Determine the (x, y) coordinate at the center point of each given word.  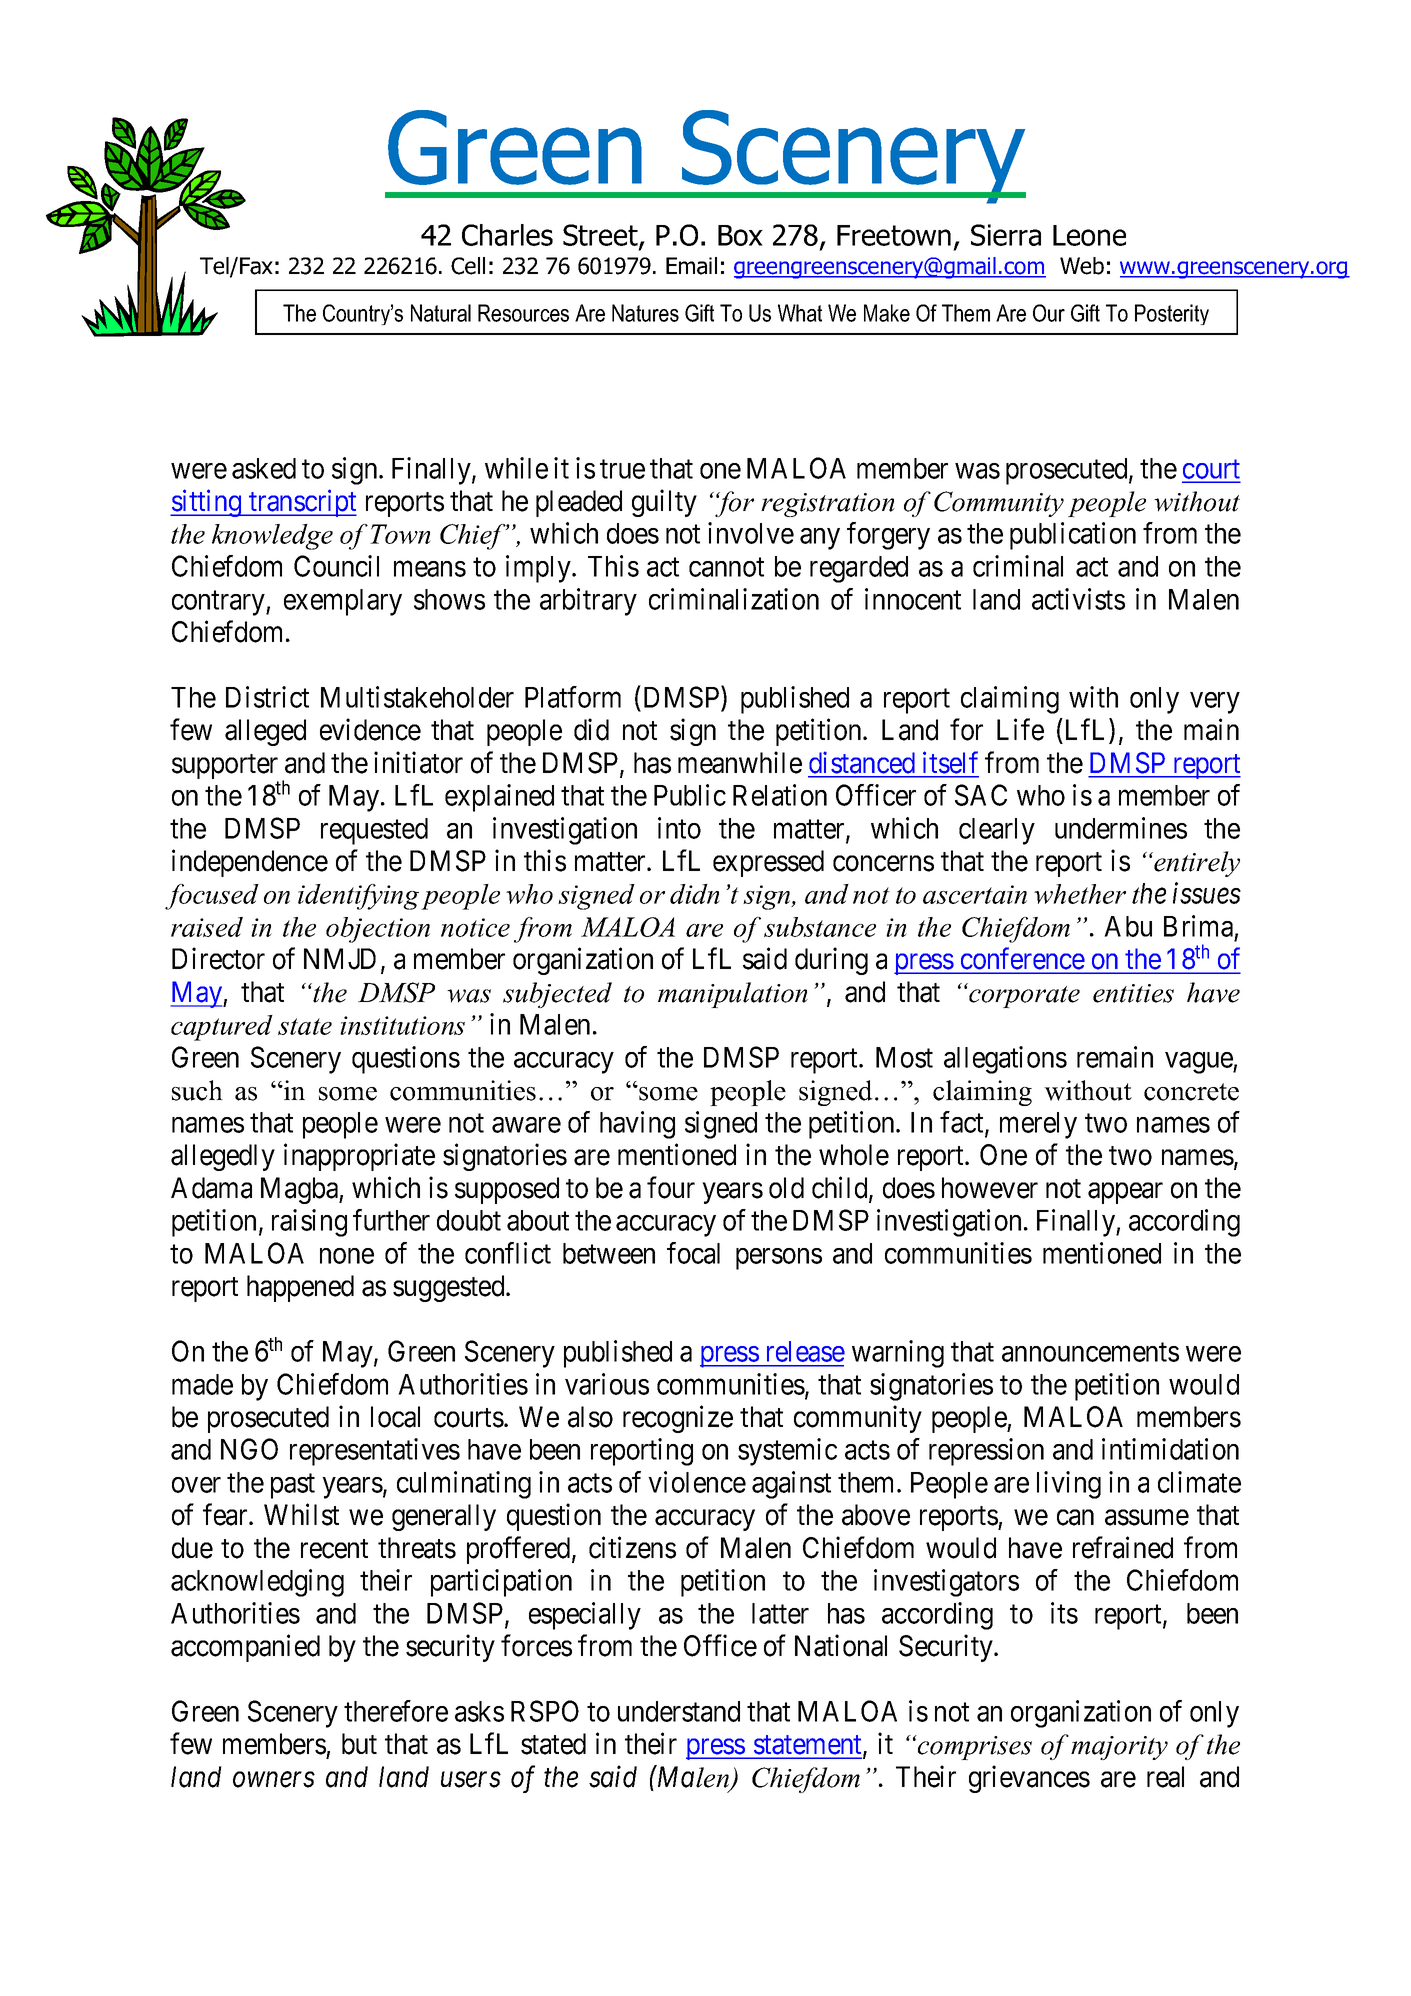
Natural (441, 313)
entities (1133, 993)
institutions (402, 1025)
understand (679, 1711)
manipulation (733, 995)
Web (1082, 266)
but (359, 1744)
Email (691, 266)
